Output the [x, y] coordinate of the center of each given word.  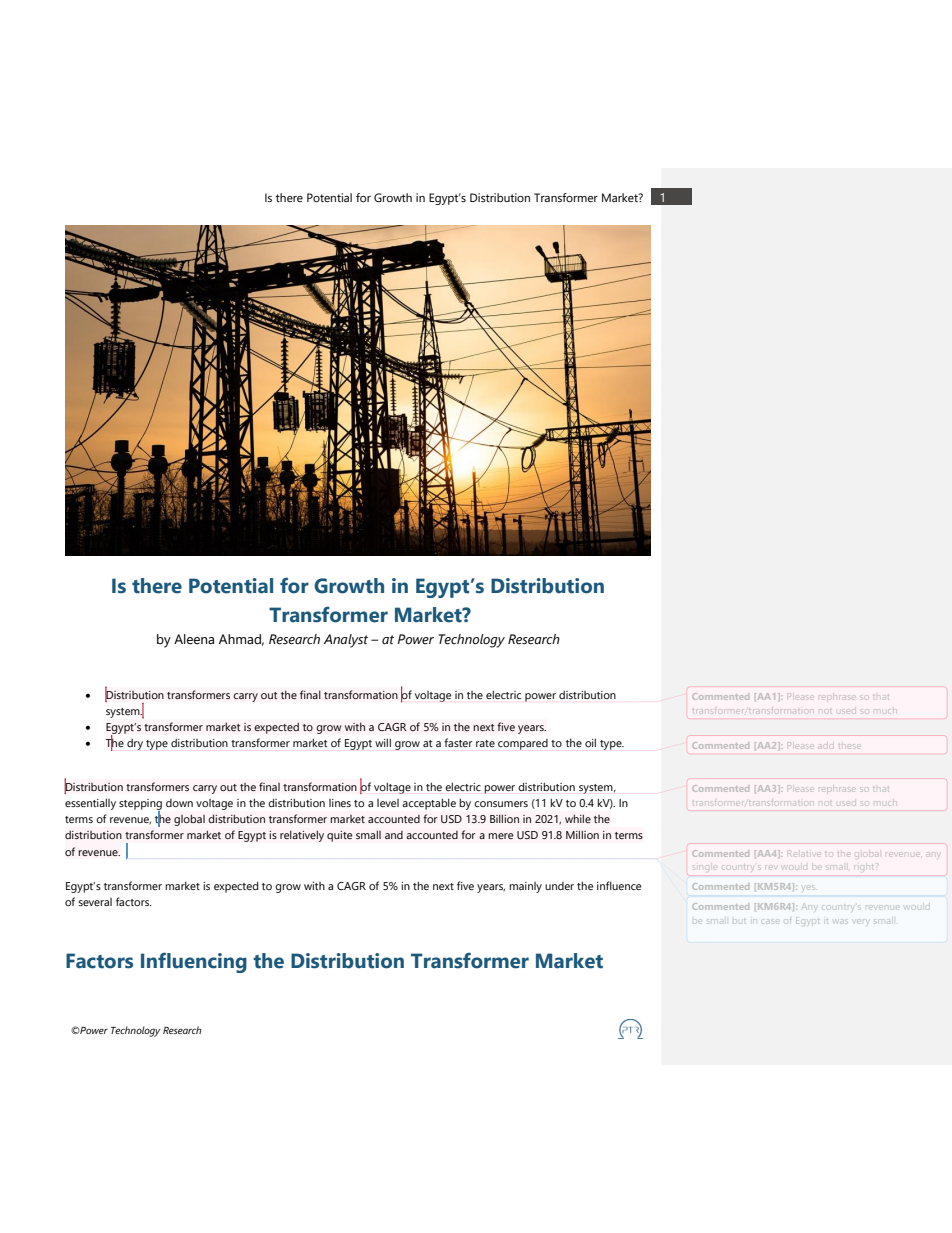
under [559, 886]
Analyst [345, 641]
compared [523, 744]
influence [619, 885]
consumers [501, 804]
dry [135, 744]
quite [339, 836]
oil [590, 742]
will [383, 742]
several [95, 902]
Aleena [194, 639]
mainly [525, 887]
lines [340, 803]
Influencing [194, 962]
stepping [140, 805]
